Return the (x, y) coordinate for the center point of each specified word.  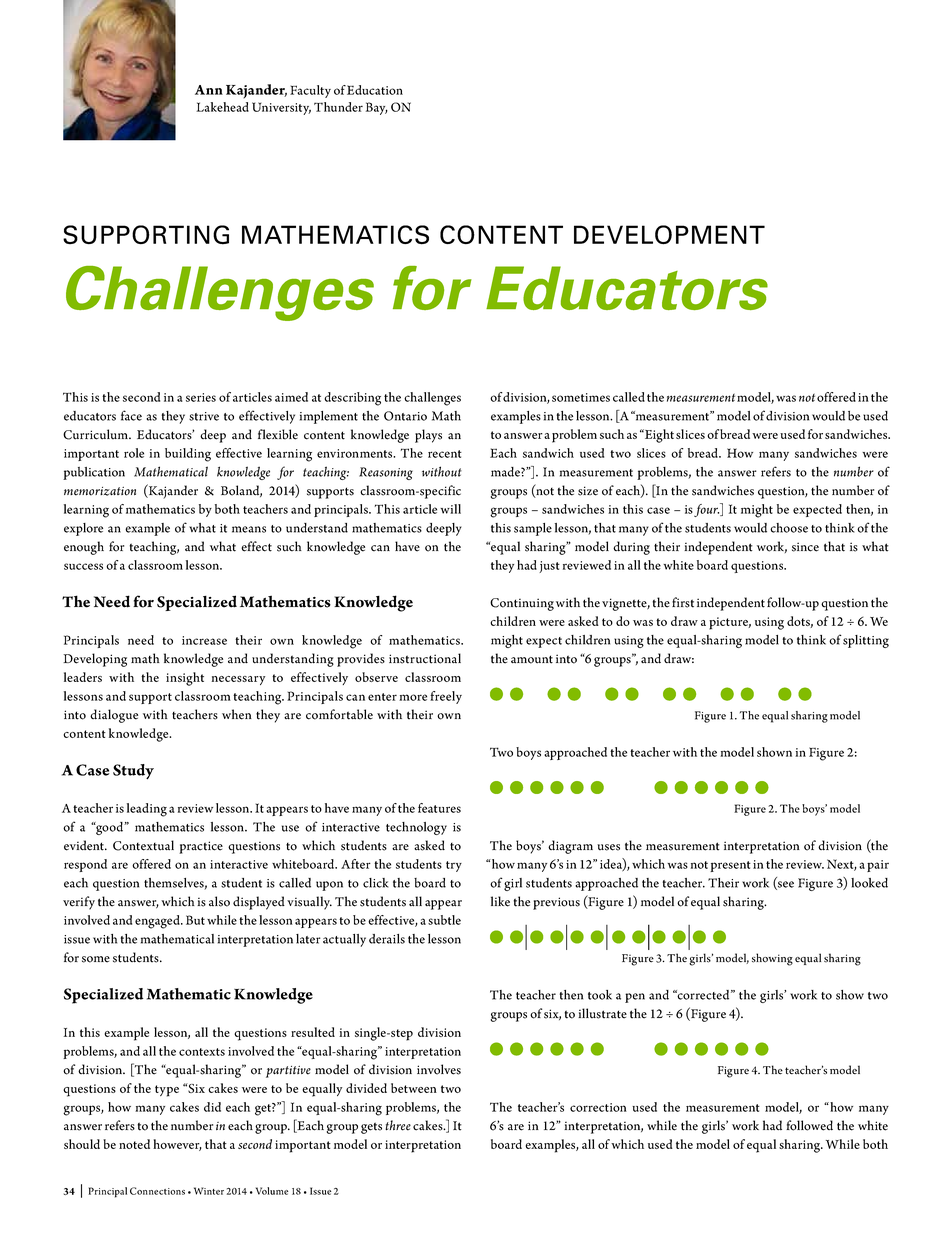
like (500, 901)
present (730, 866)
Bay (377, 108)
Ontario (405, 416)
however (177, 1145)
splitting (866, 641)
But (195, 920)
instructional (425, 658)
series (201, 397)
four (707, 510)
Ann (209, 90)
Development (669, 234)
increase (204, 640)
